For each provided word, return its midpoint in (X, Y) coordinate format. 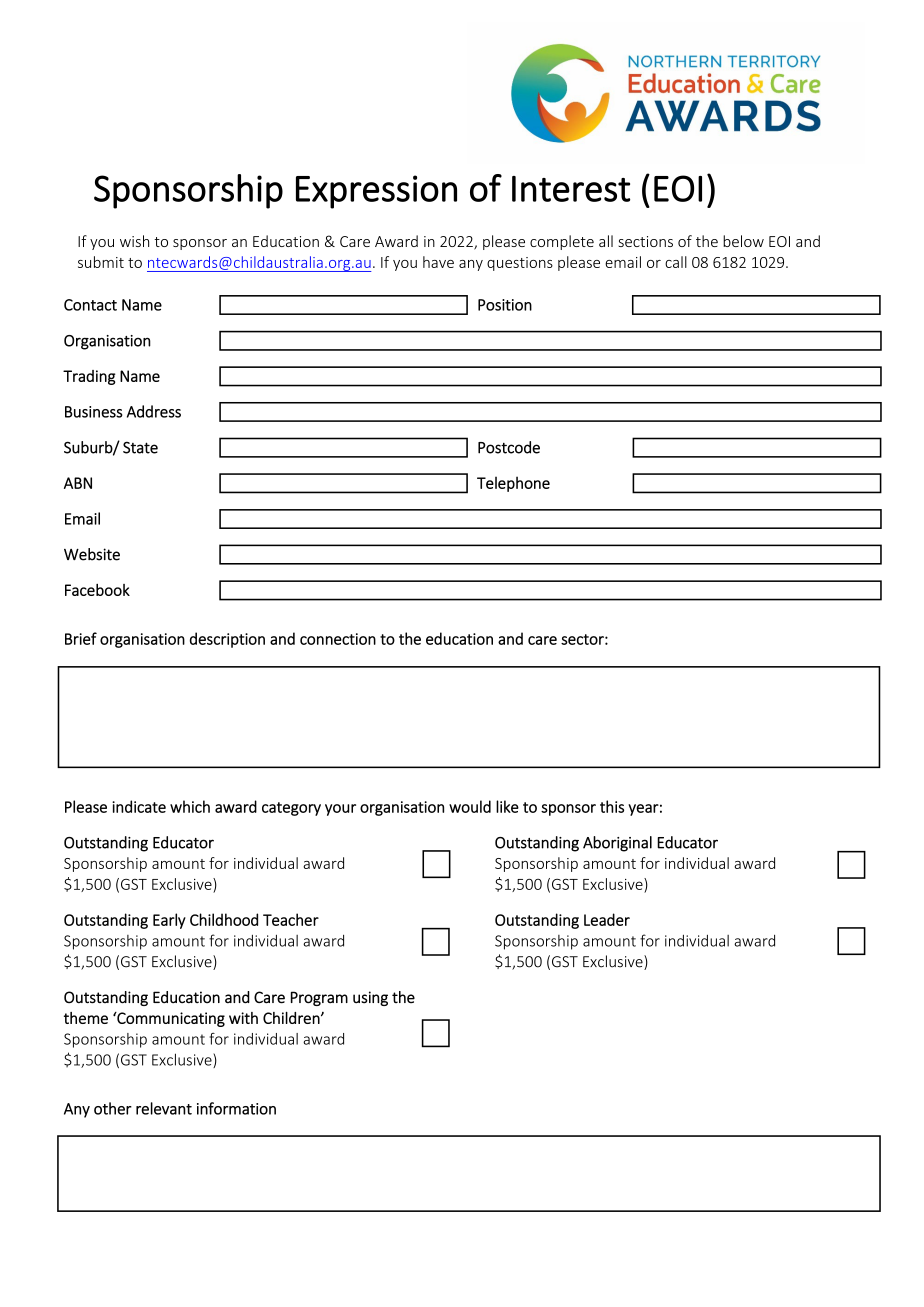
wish (134, 241)
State (140, 447)
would (470, 806)
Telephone (513, 484)
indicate (139, 806)
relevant (164, 1108)
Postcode (509, 447)
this (612, 806)
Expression (376, 192)
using (370, 998)
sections (645, 241)
